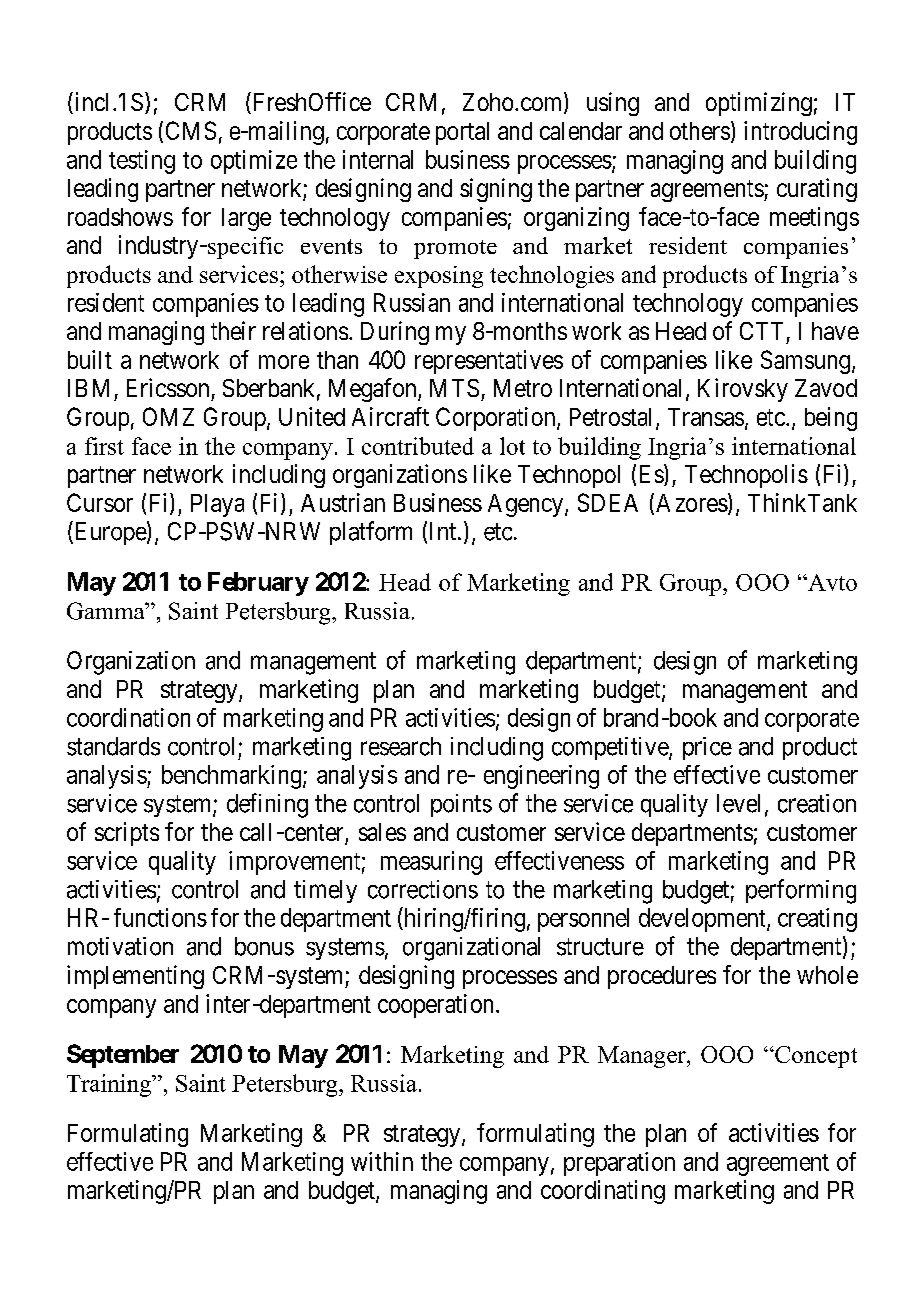 Image resolution: width=924 pixels, height=1308 pixels. What do you see at coordinates (110, 1085) in the page?
I see `Training` at bounding box center [110, 1085].
